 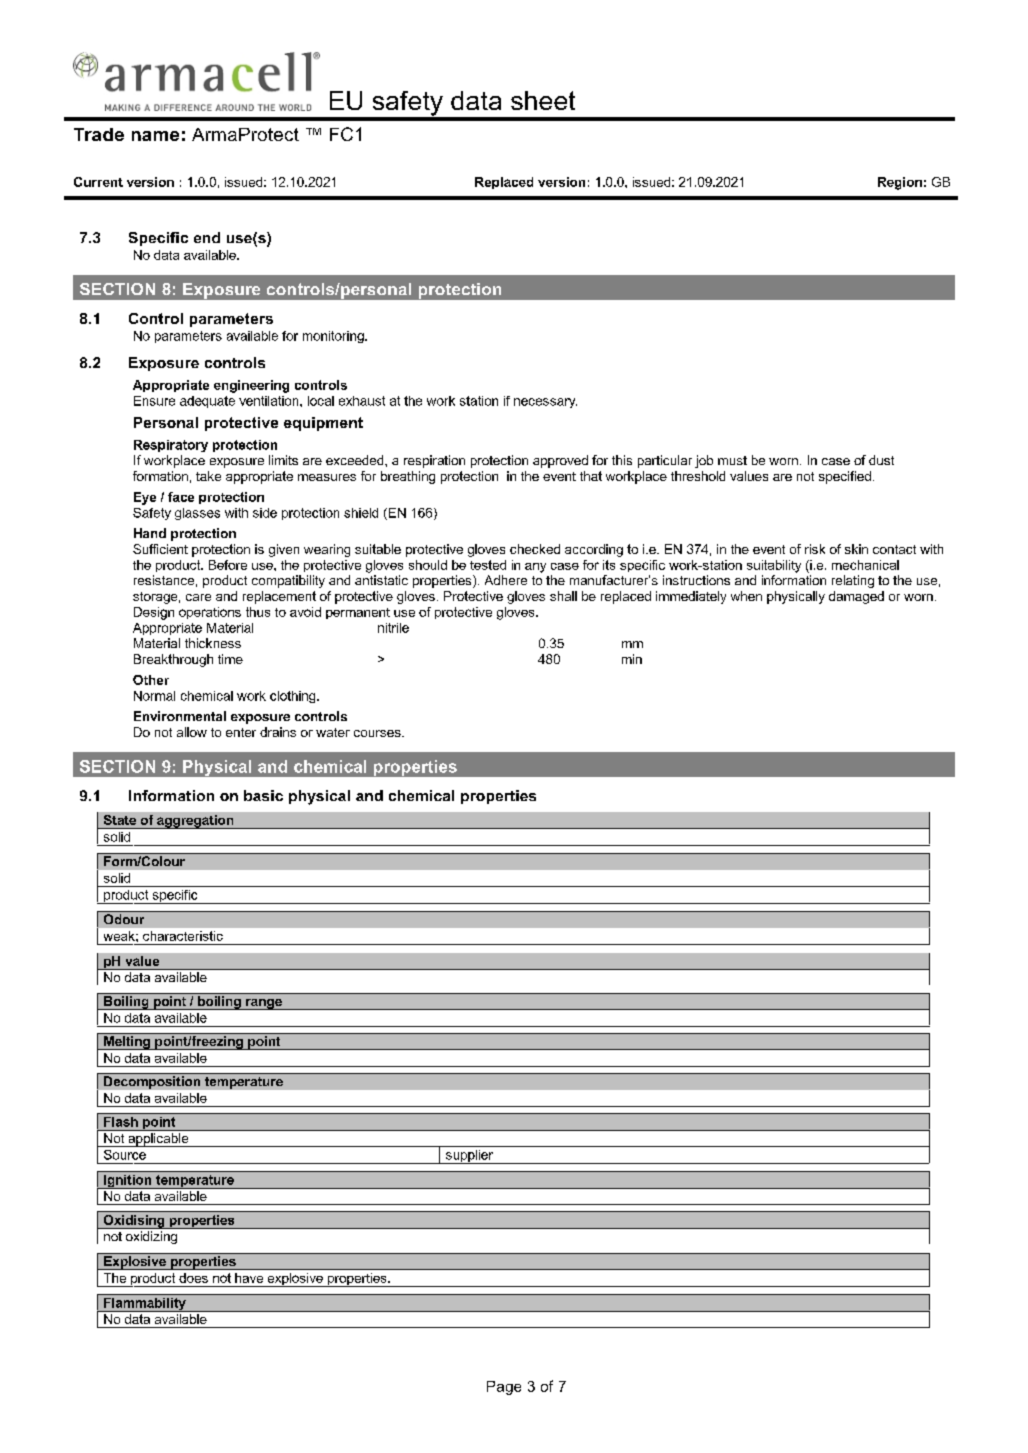 I want to click on name, so click(x=155, y=136).
